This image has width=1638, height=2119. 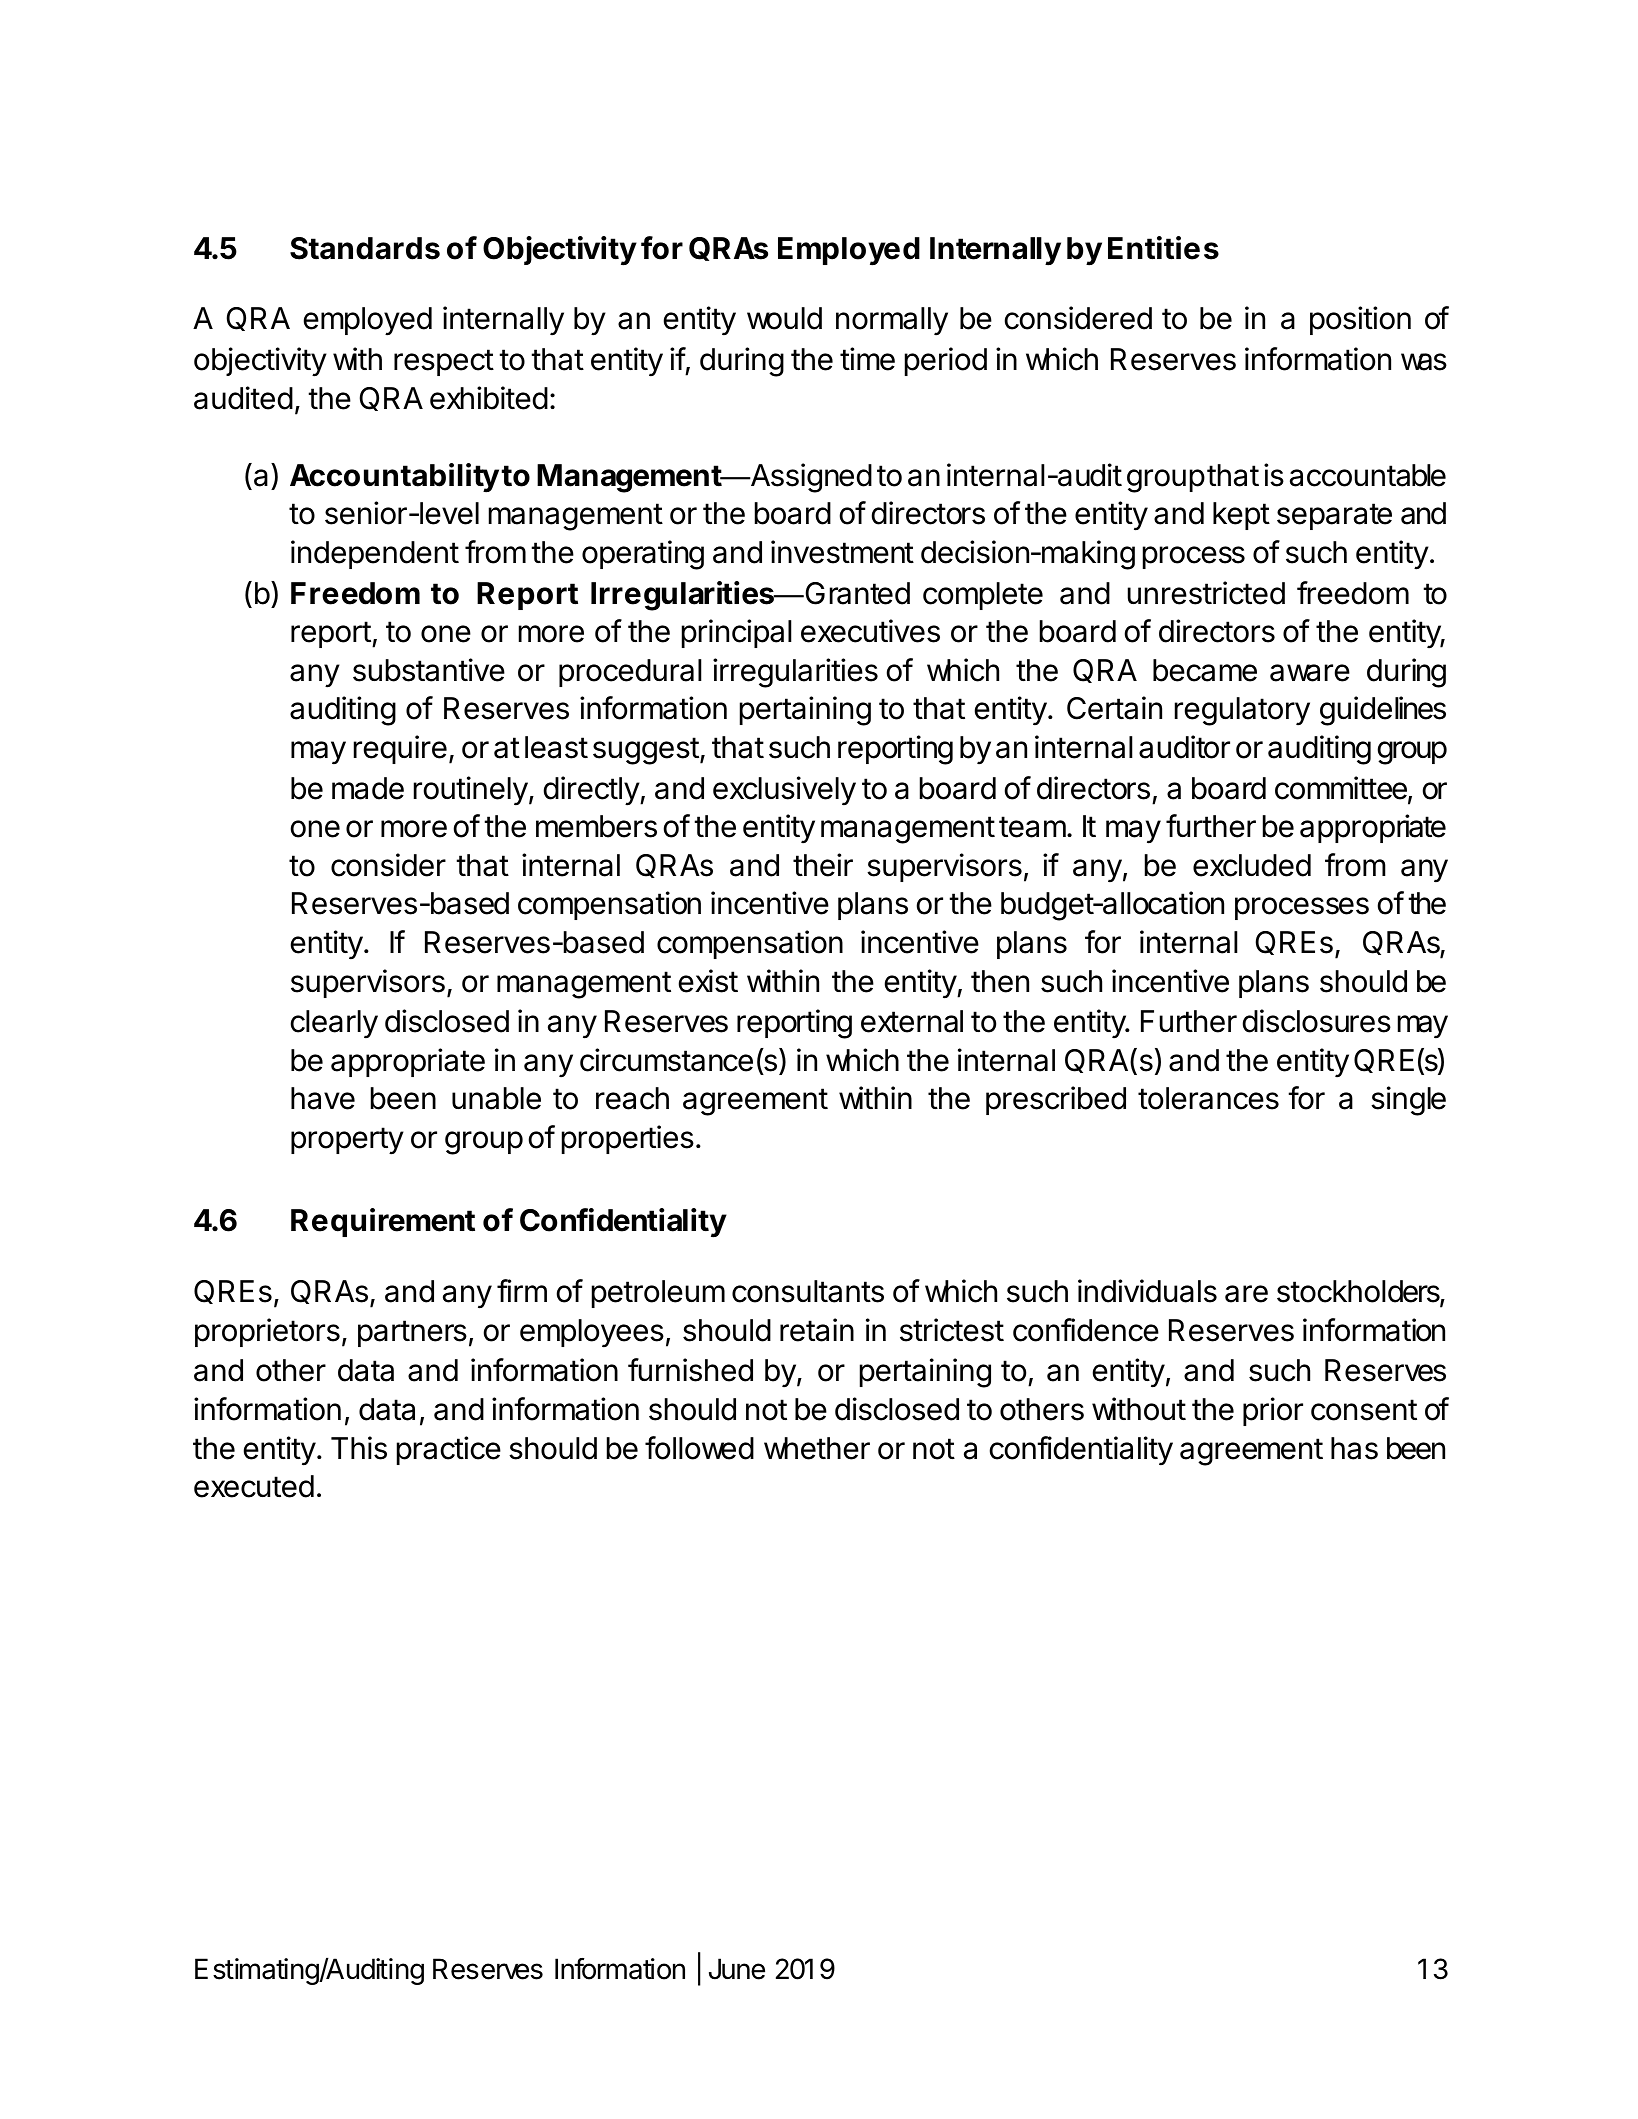 I want to click on substantive, so click(x=429, y=670).
